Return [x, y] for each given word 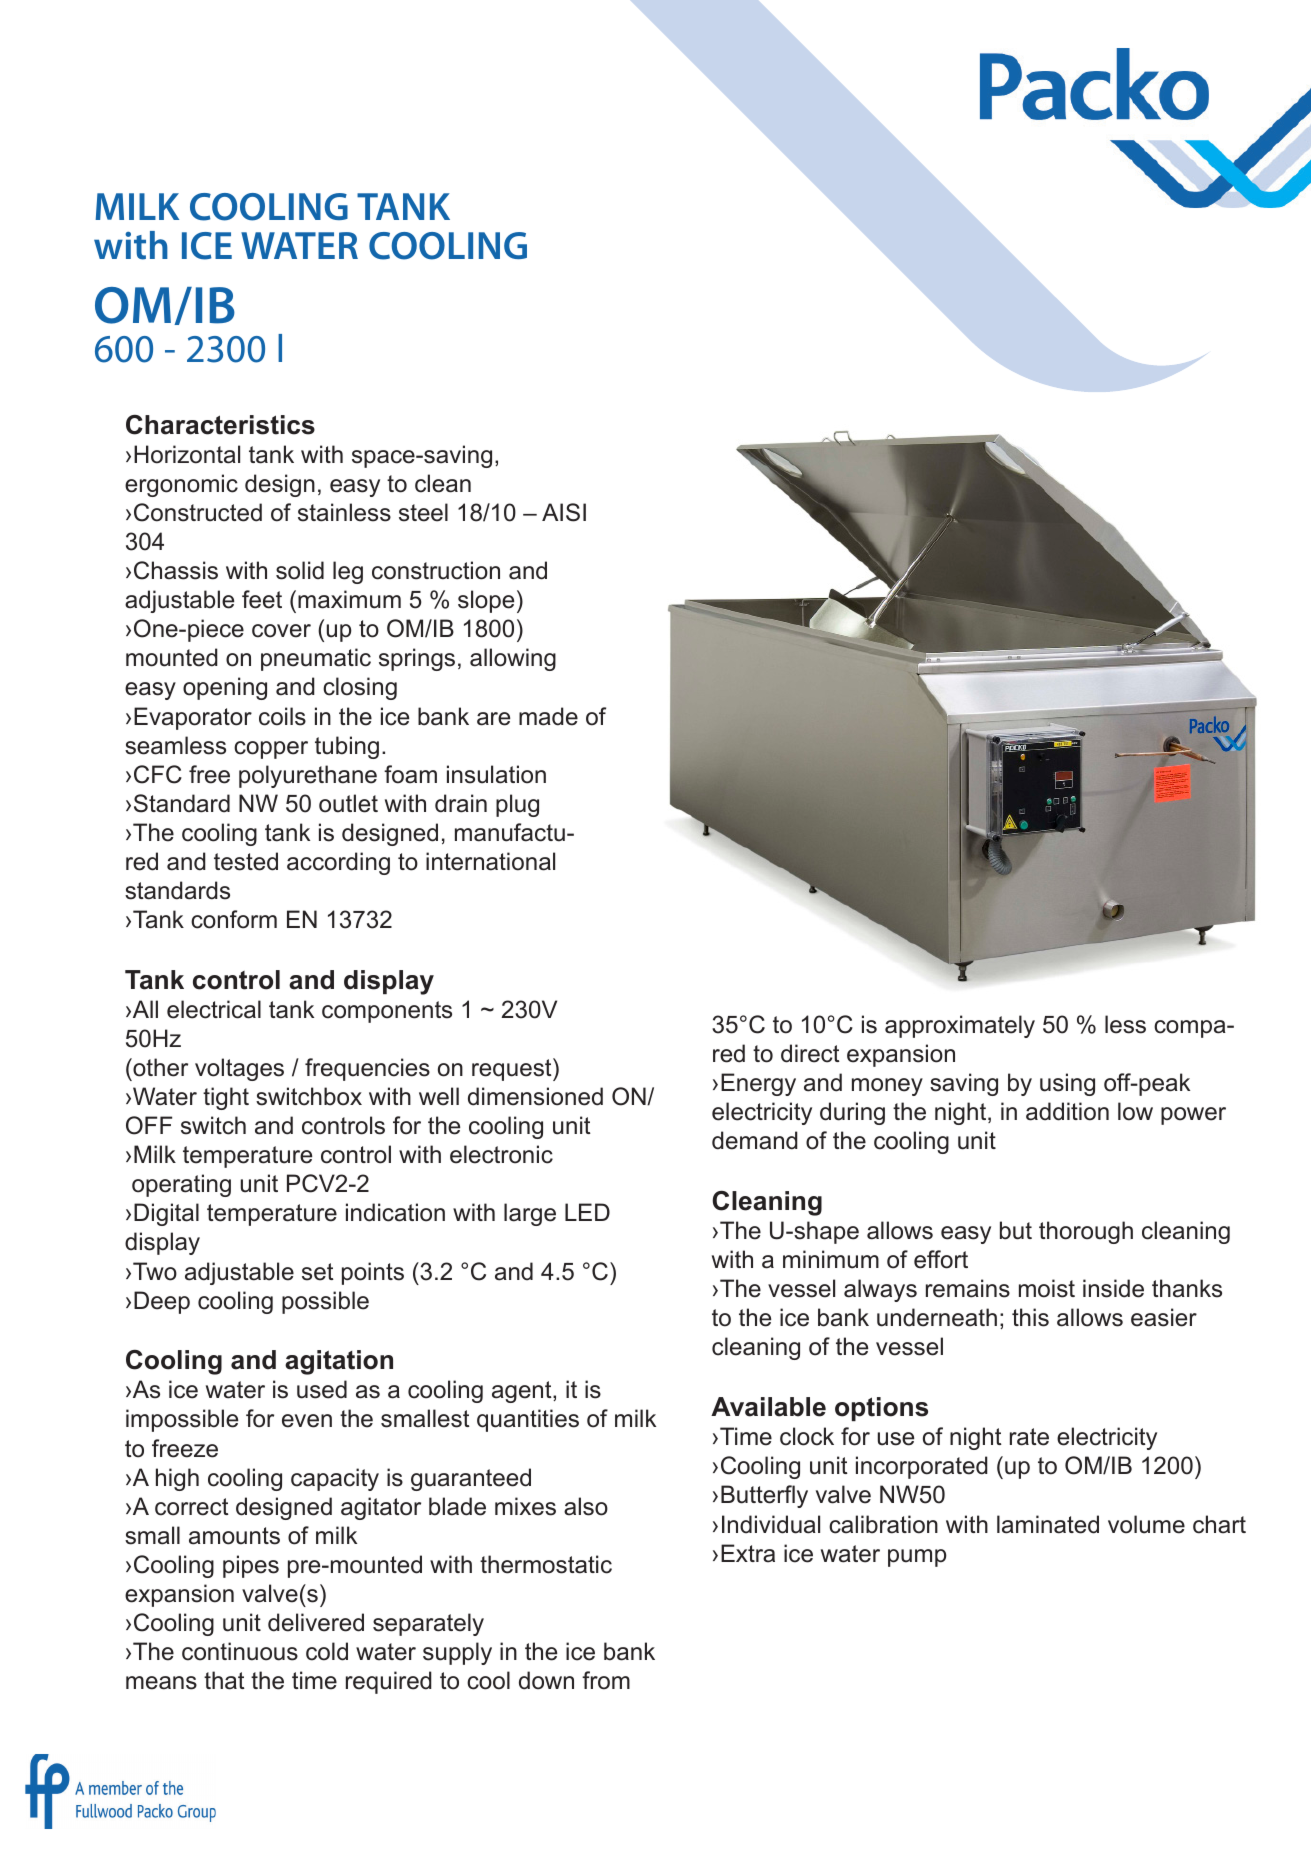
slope [486, 601]
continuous [240, 1651]
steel [423, 512]
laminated [1048, 1524]
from [606, 1680]
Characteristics [220, 425]
